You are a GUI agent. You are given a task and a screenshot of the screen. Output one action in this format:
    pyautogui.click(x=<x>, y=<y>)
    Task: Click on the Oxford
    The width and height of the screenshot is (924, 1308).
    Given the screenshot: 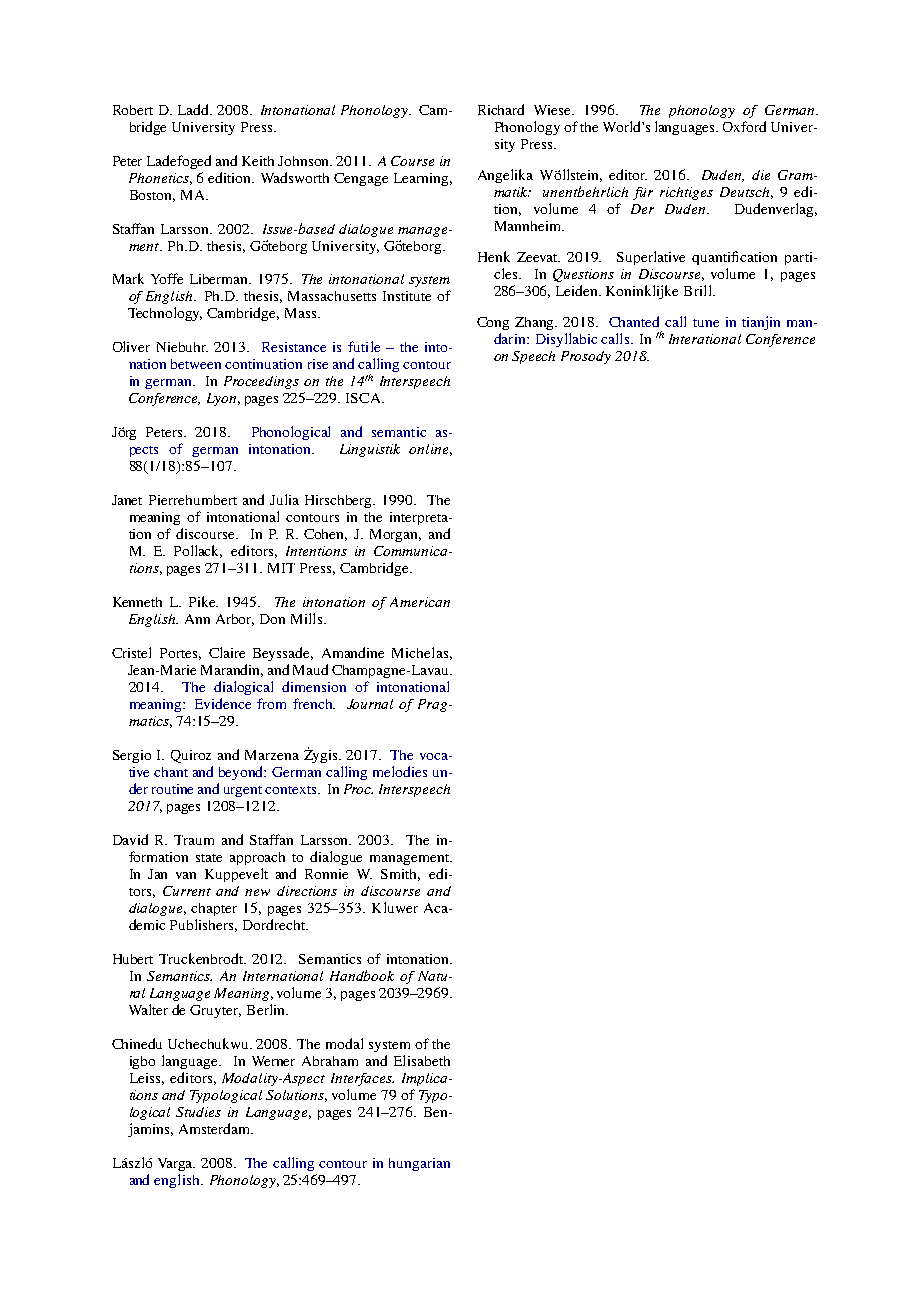 What is the action you would take?
    pyautogui.click(x=744, y=126)
